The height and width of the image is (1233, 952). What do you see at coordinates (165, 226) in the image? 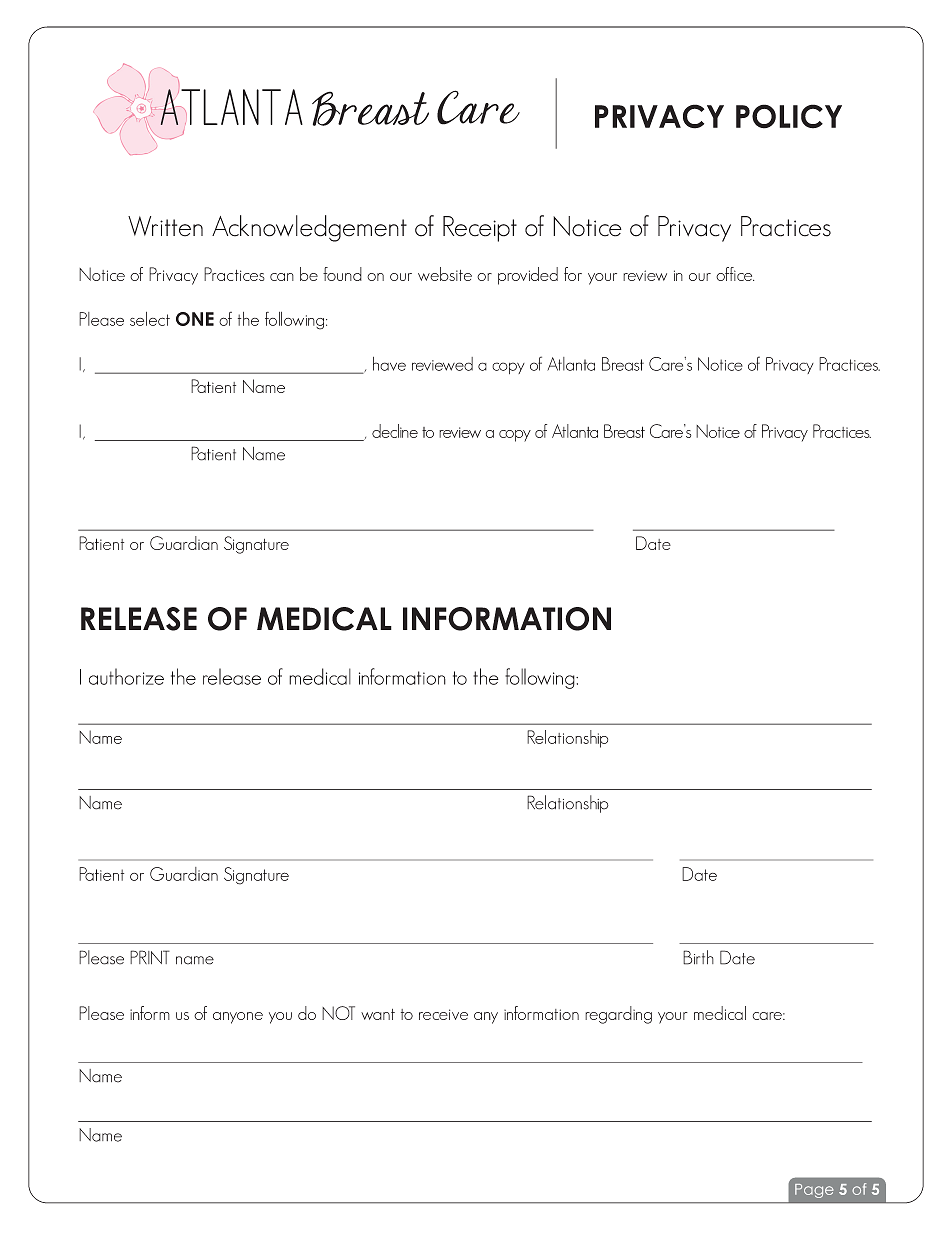
I see `Written` at bounding box center [165, 226].
